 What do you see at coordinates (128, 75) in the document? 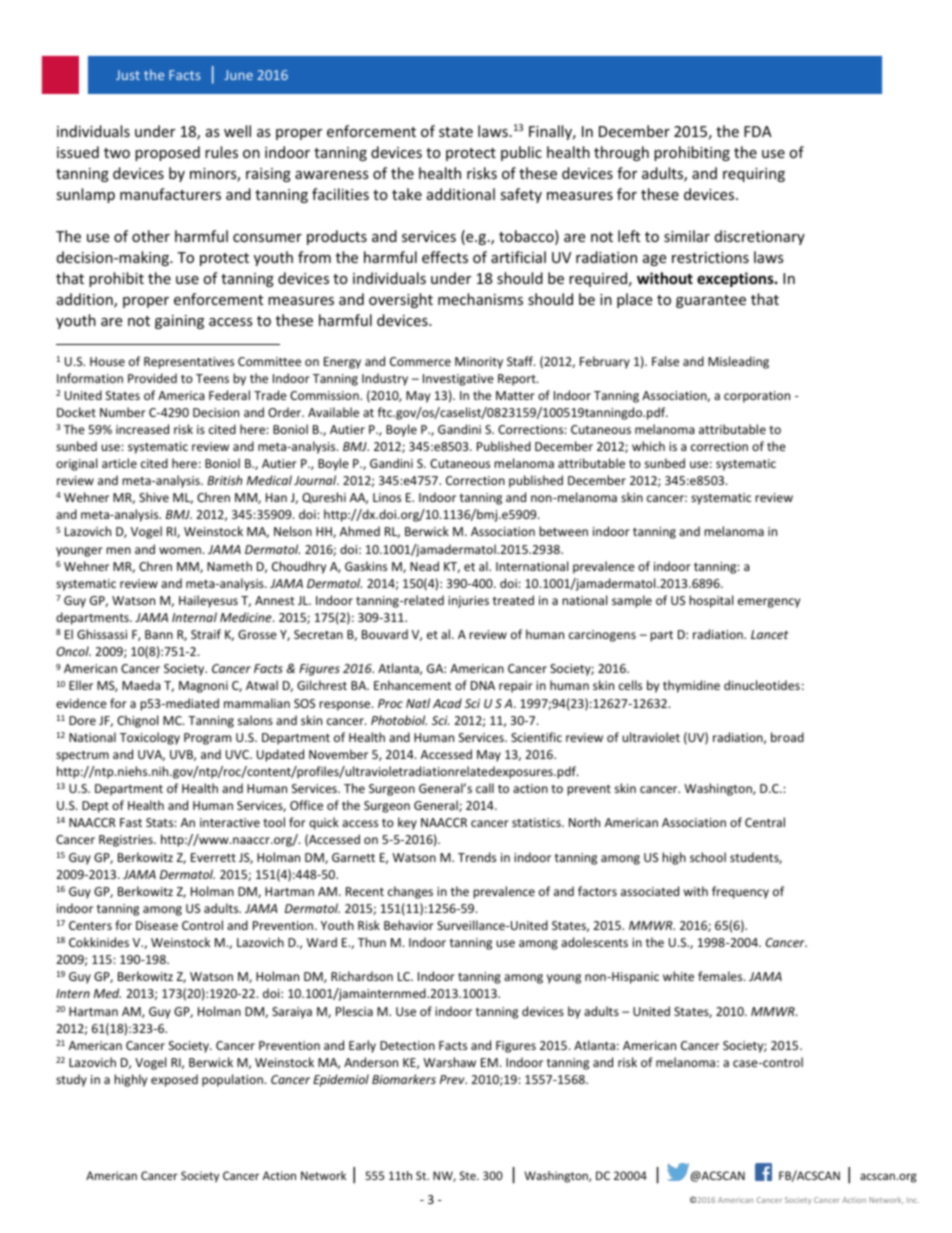
I see `Just` at bounding box center [128, 75].
